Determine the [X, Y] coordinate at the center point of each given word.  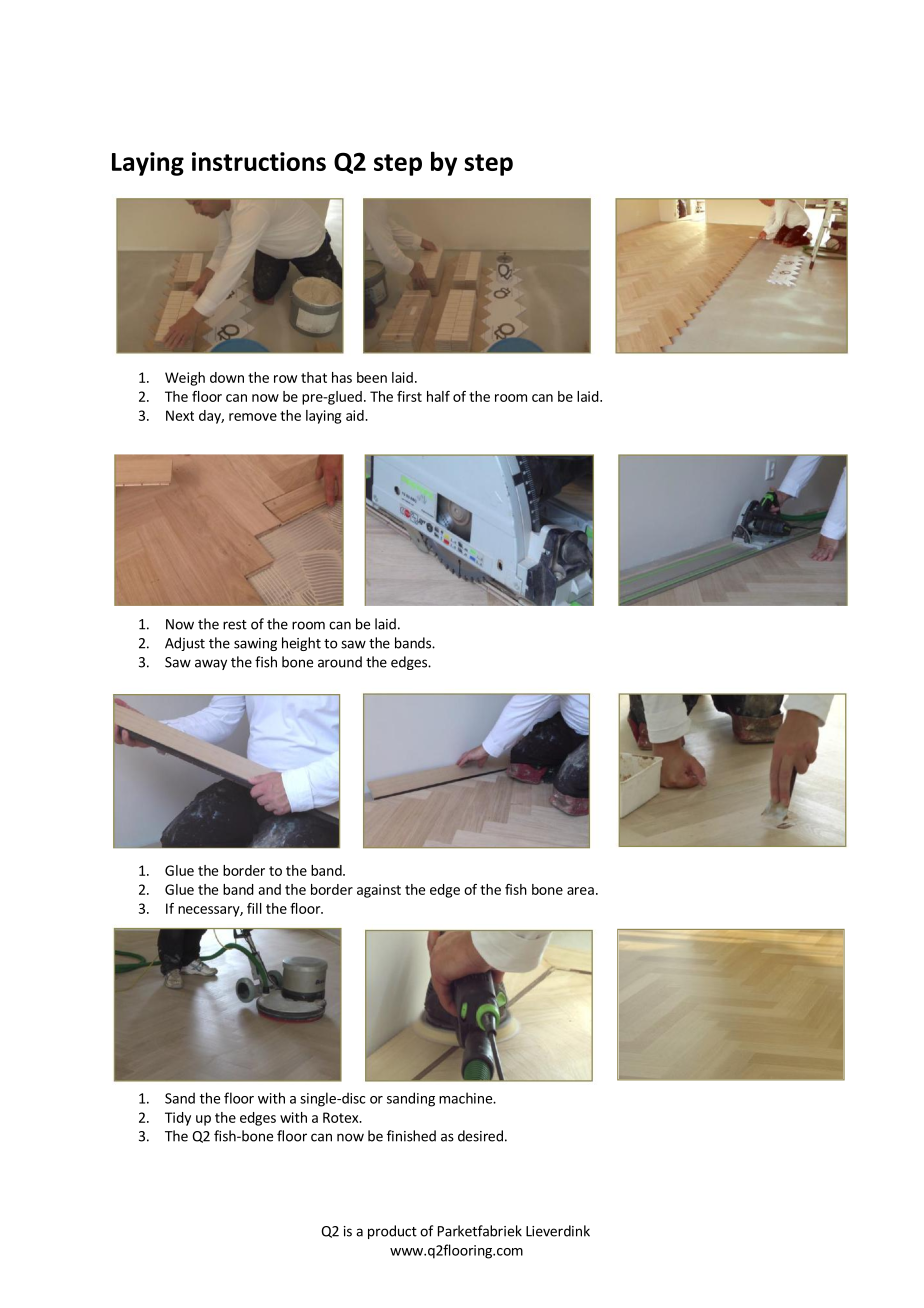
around [340, 662]
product [392, 1232]
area [580, 891]
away [211, 664]
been [372, 377]
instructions [259, 161]
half [438, 396]
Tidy [178, 1119]
